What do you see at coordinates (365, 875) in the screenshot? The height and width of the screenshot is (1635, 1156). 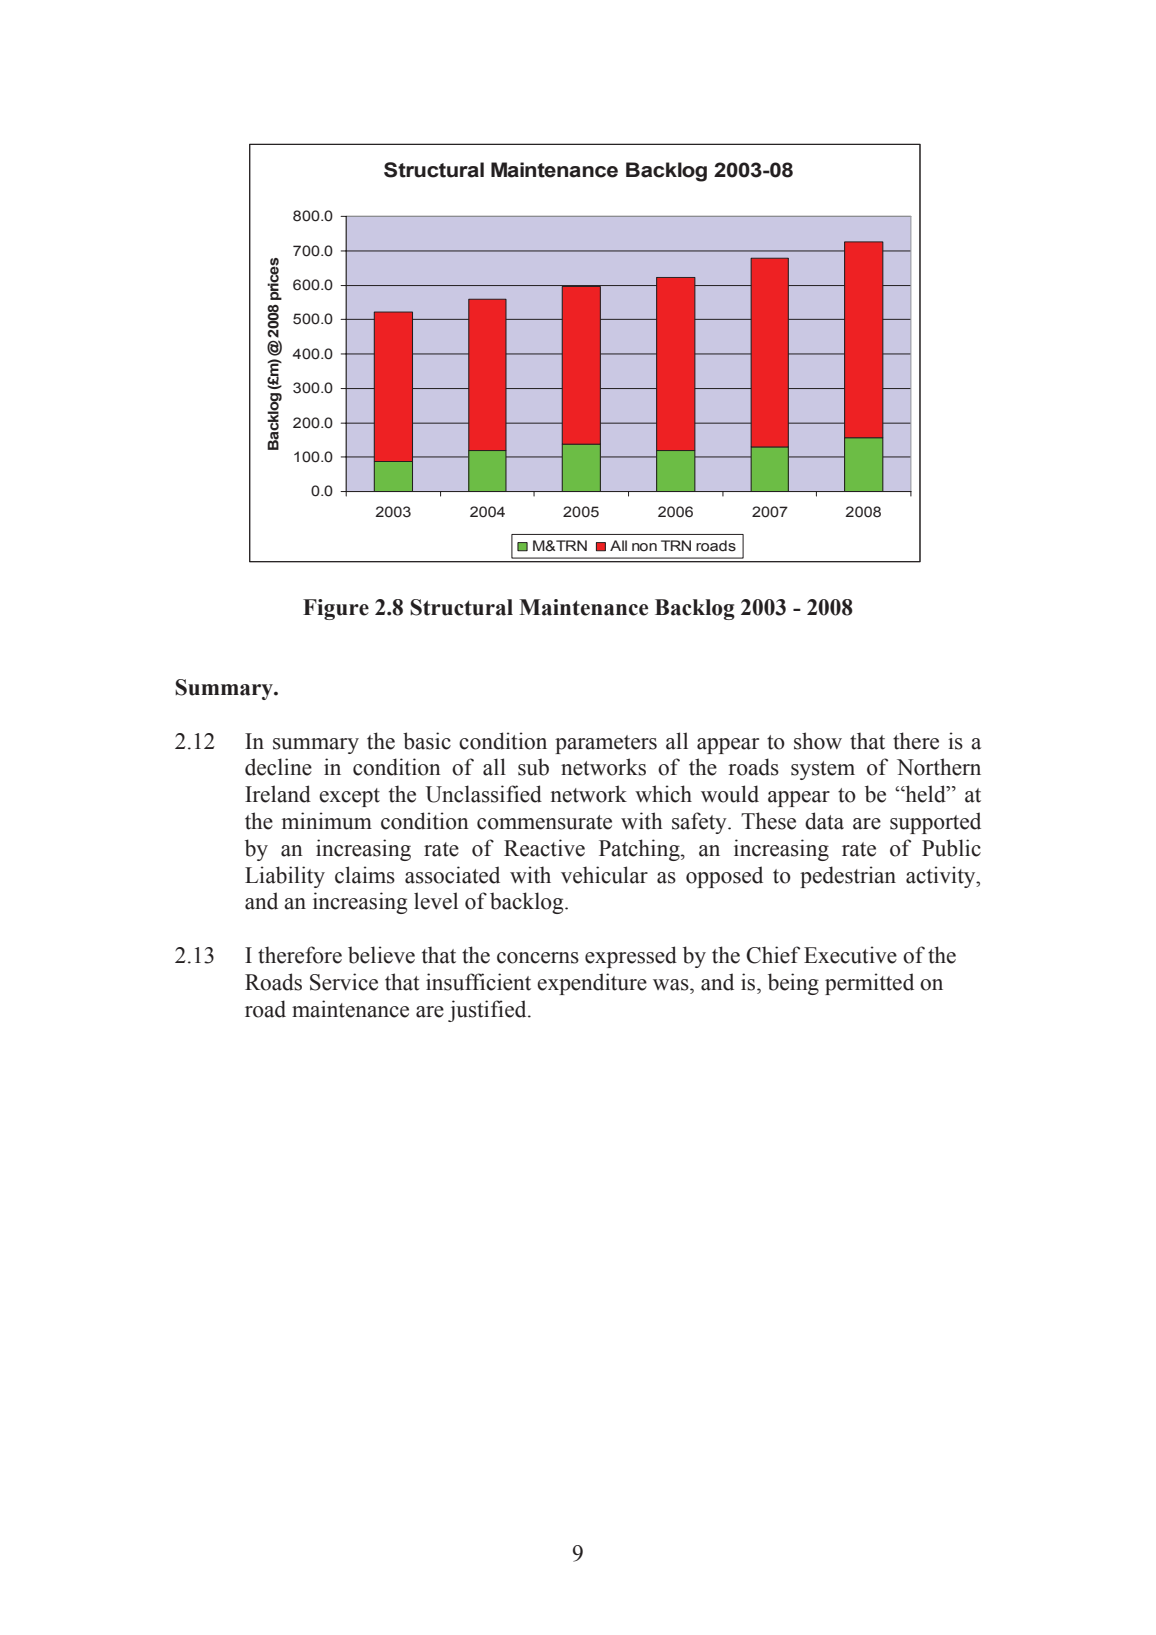 I see `claims` at bounding box center [365, 875].
